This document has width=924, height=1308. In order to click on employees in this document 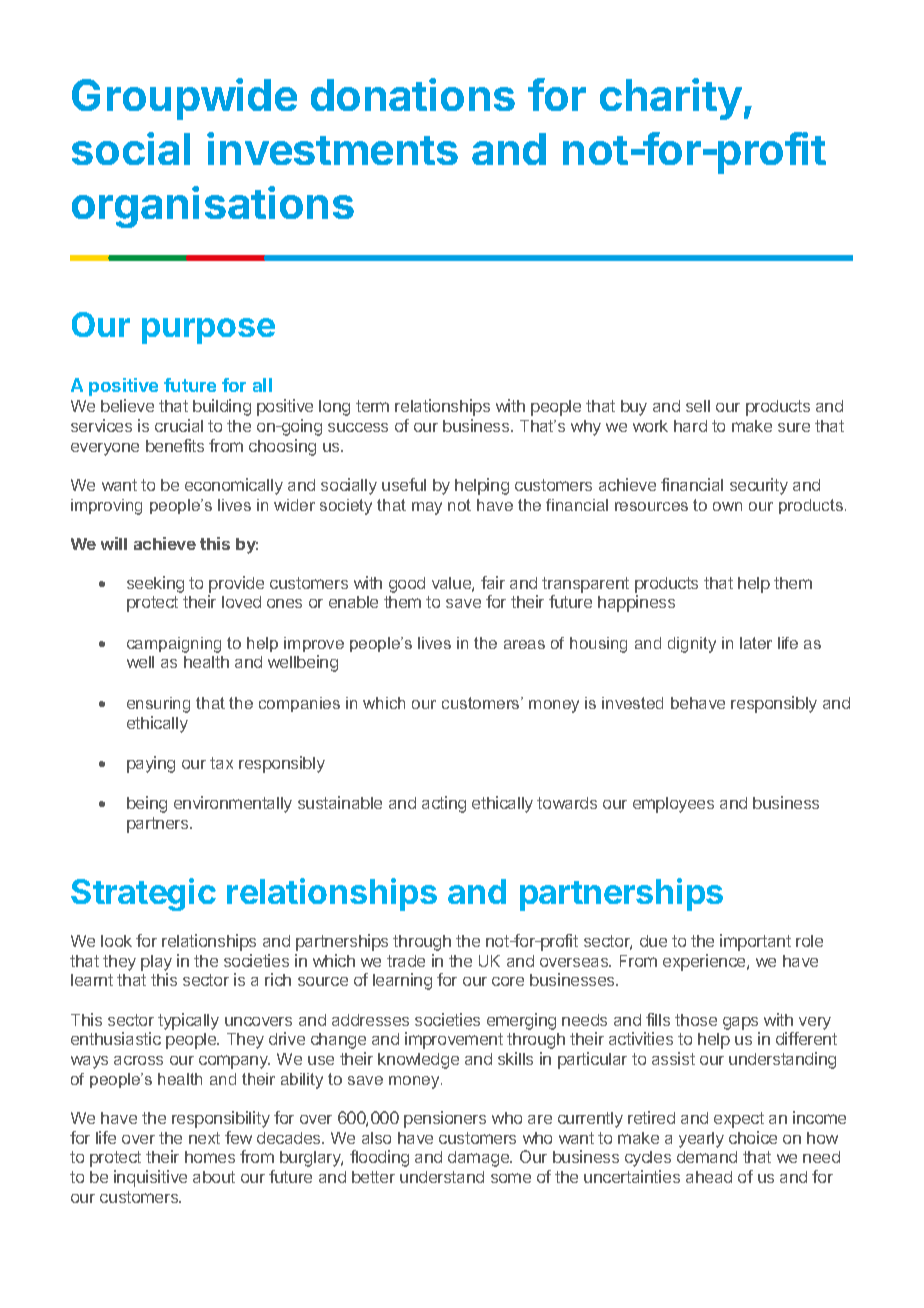, I will do `click(673, 805)`.
